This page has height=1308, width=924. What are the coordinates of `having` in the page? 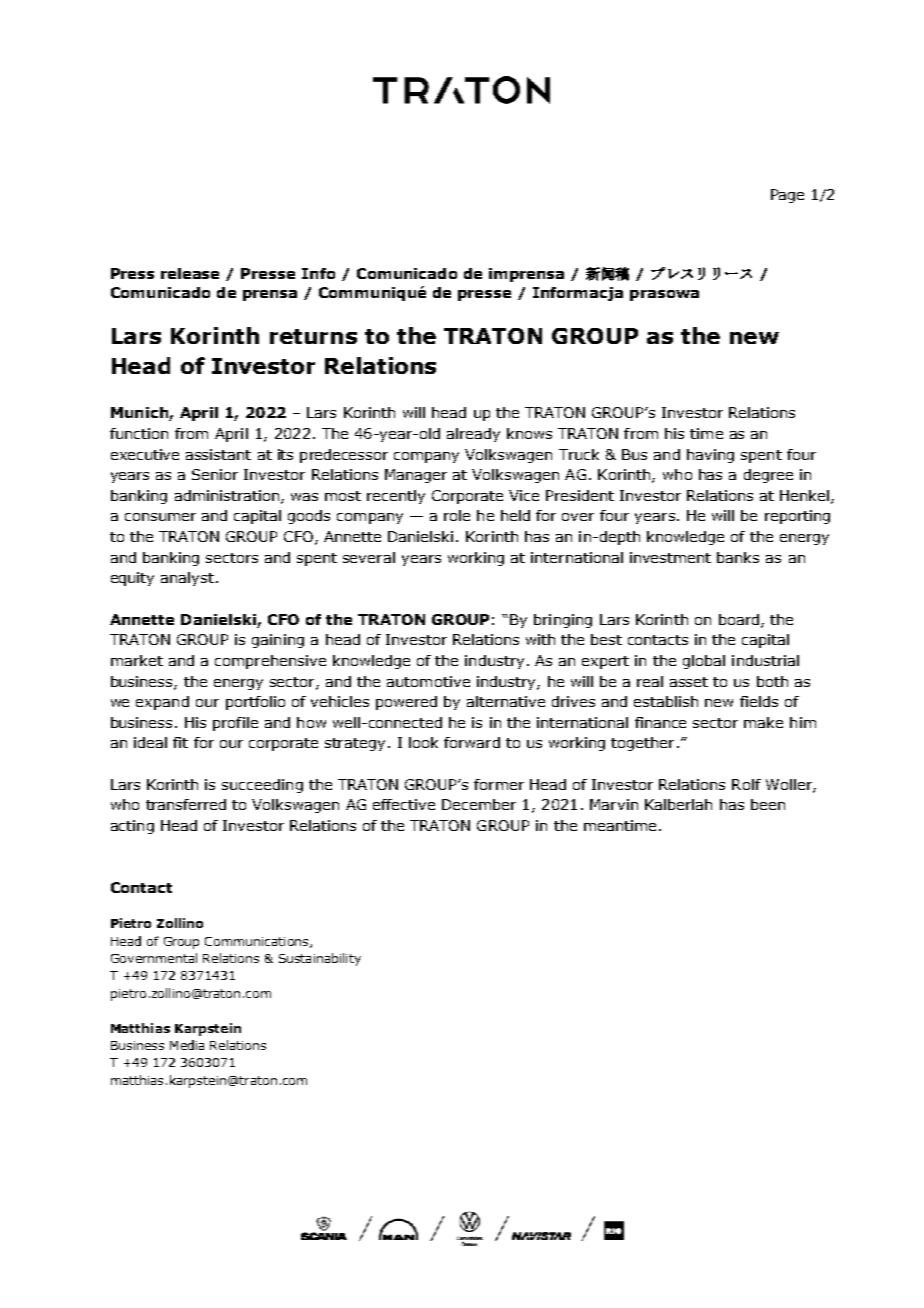 It's located at (710, 456).
